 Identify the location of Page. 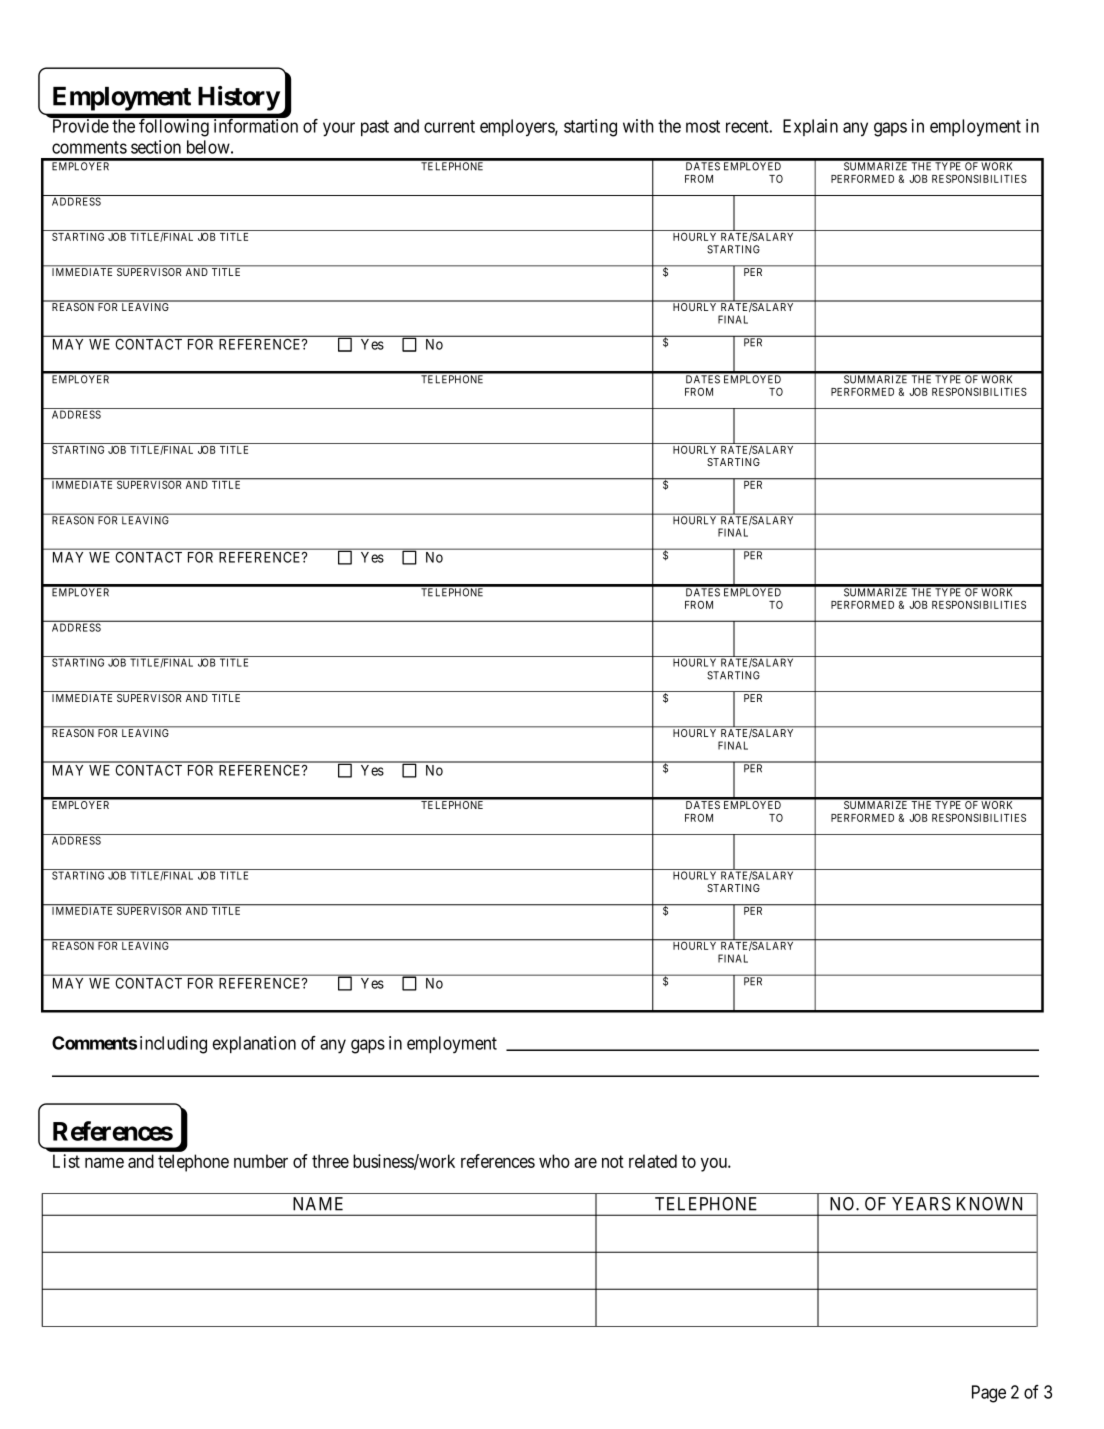
(989, 1394).
